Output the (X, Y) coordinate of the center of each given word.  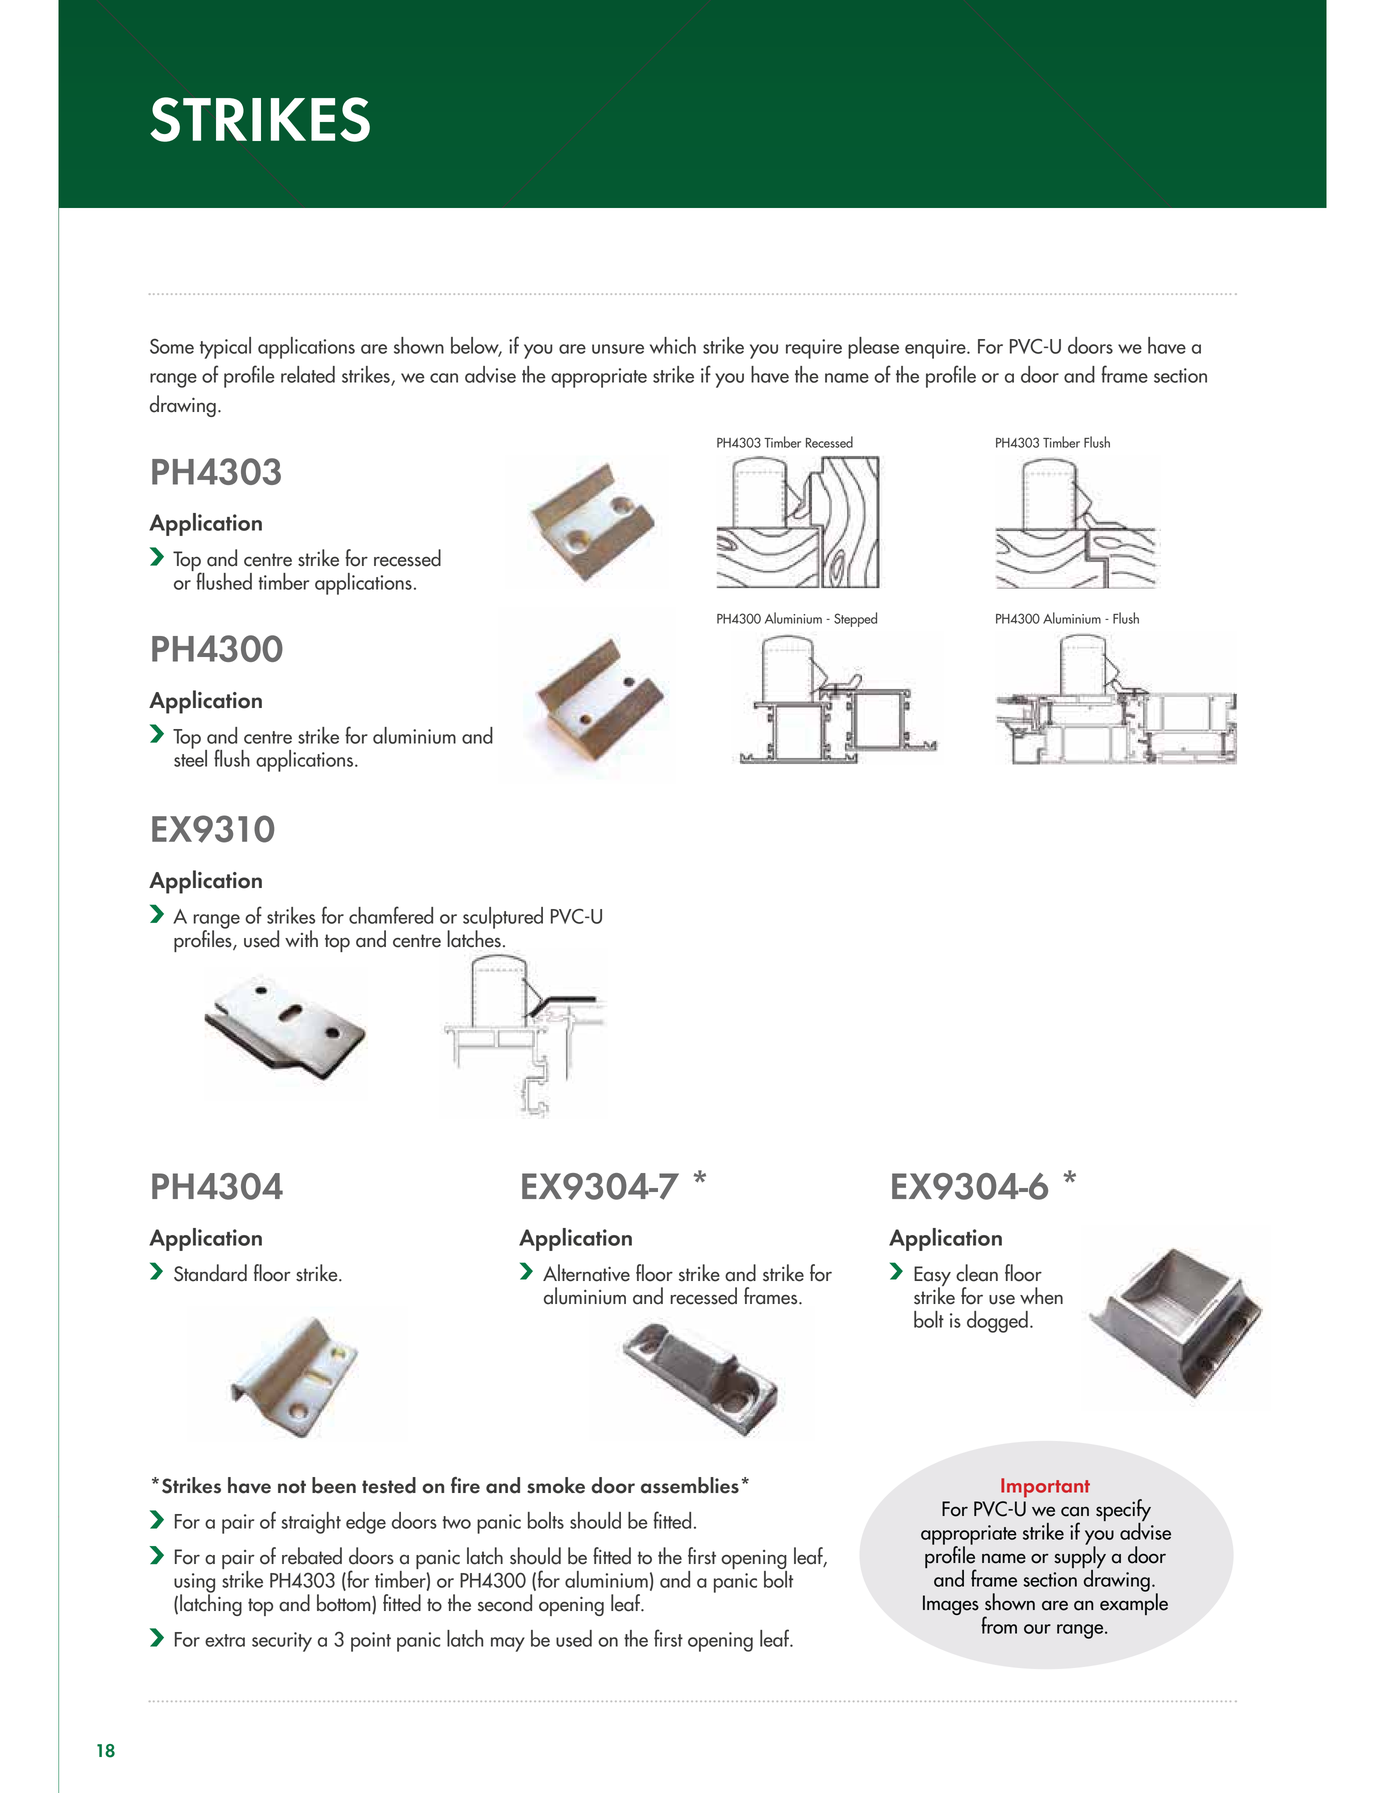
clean (977, 1273)
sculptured (503, 919)
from (999, 1625)
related (308, 374)
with (301, 938)
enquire (936, 349)
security (282, 1642)
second (505, 1603)
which (673, 345)
